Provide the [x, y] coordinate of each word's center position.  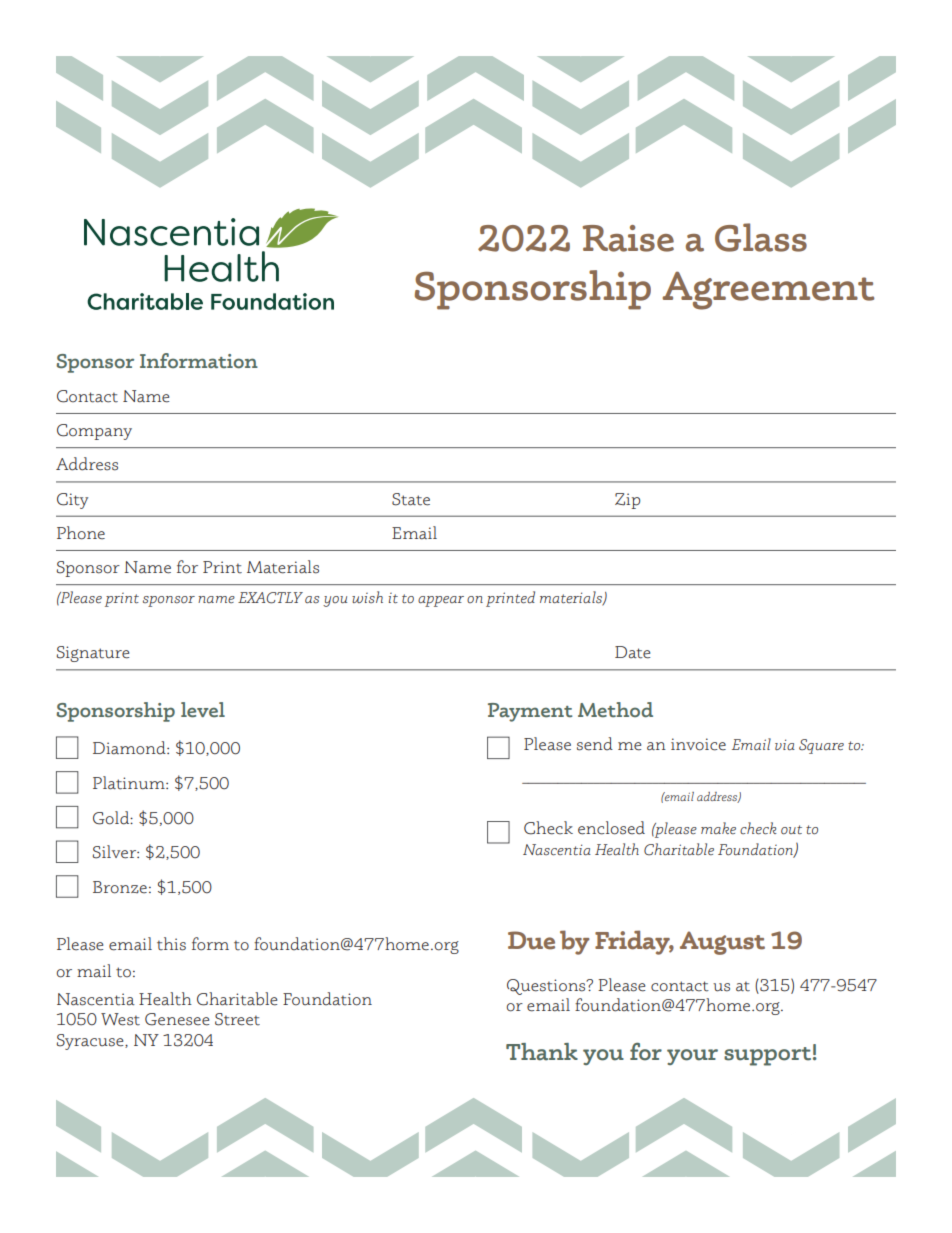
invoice [698, 744]
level [203, 710]
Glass [761, 237]
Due [531, 940]
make [718, 828]
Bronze [120, 887]
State [411, 499]
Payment [530, 712]
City [72, 501]
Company [94, 432]
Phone [81, 533]
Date [632, 652]
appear [441, 601]
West [120, 1019]
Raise [628, 238]
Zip [627, 501]
